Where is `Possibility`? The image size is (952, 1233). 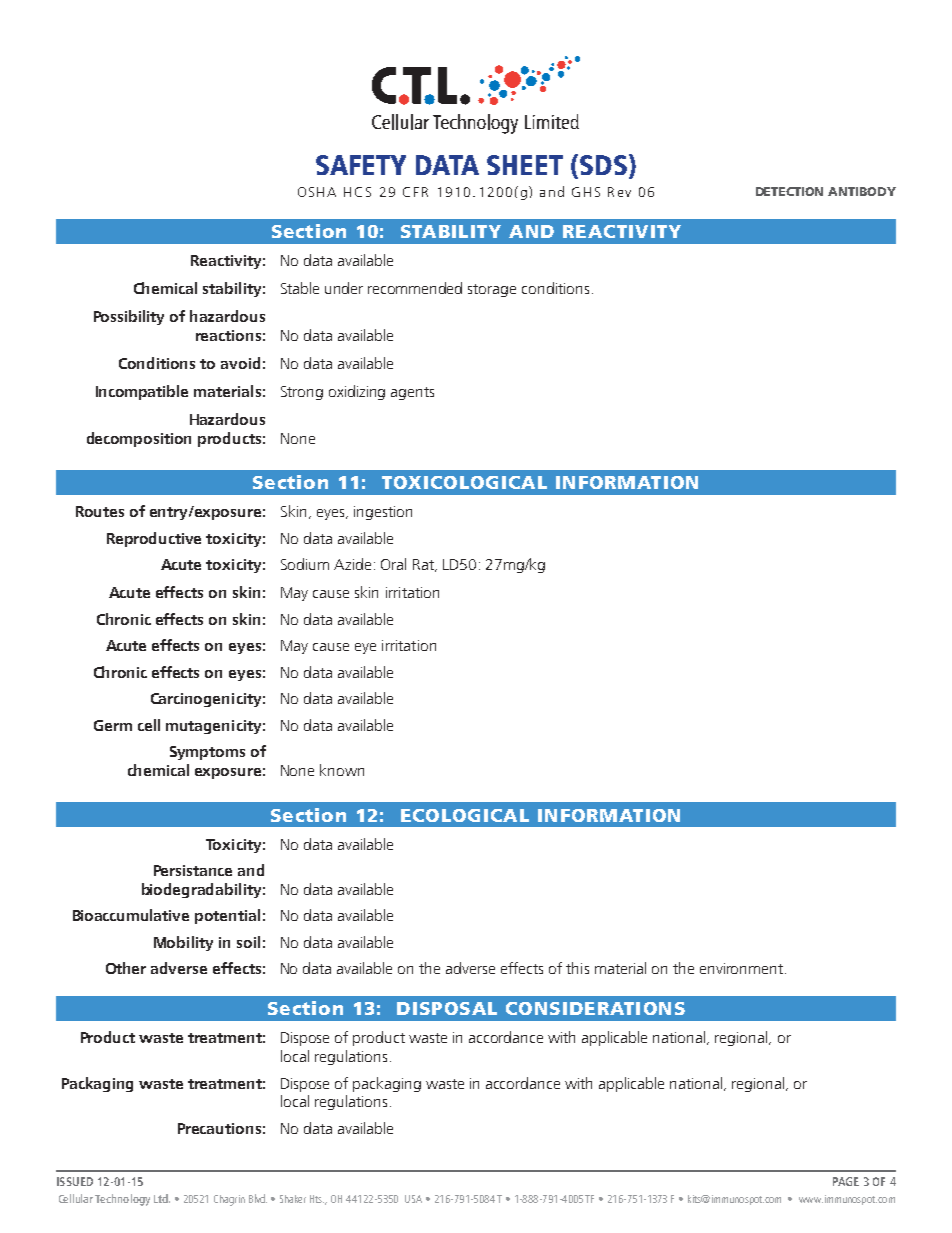
Possibility is located at coordinates (129, 317).
